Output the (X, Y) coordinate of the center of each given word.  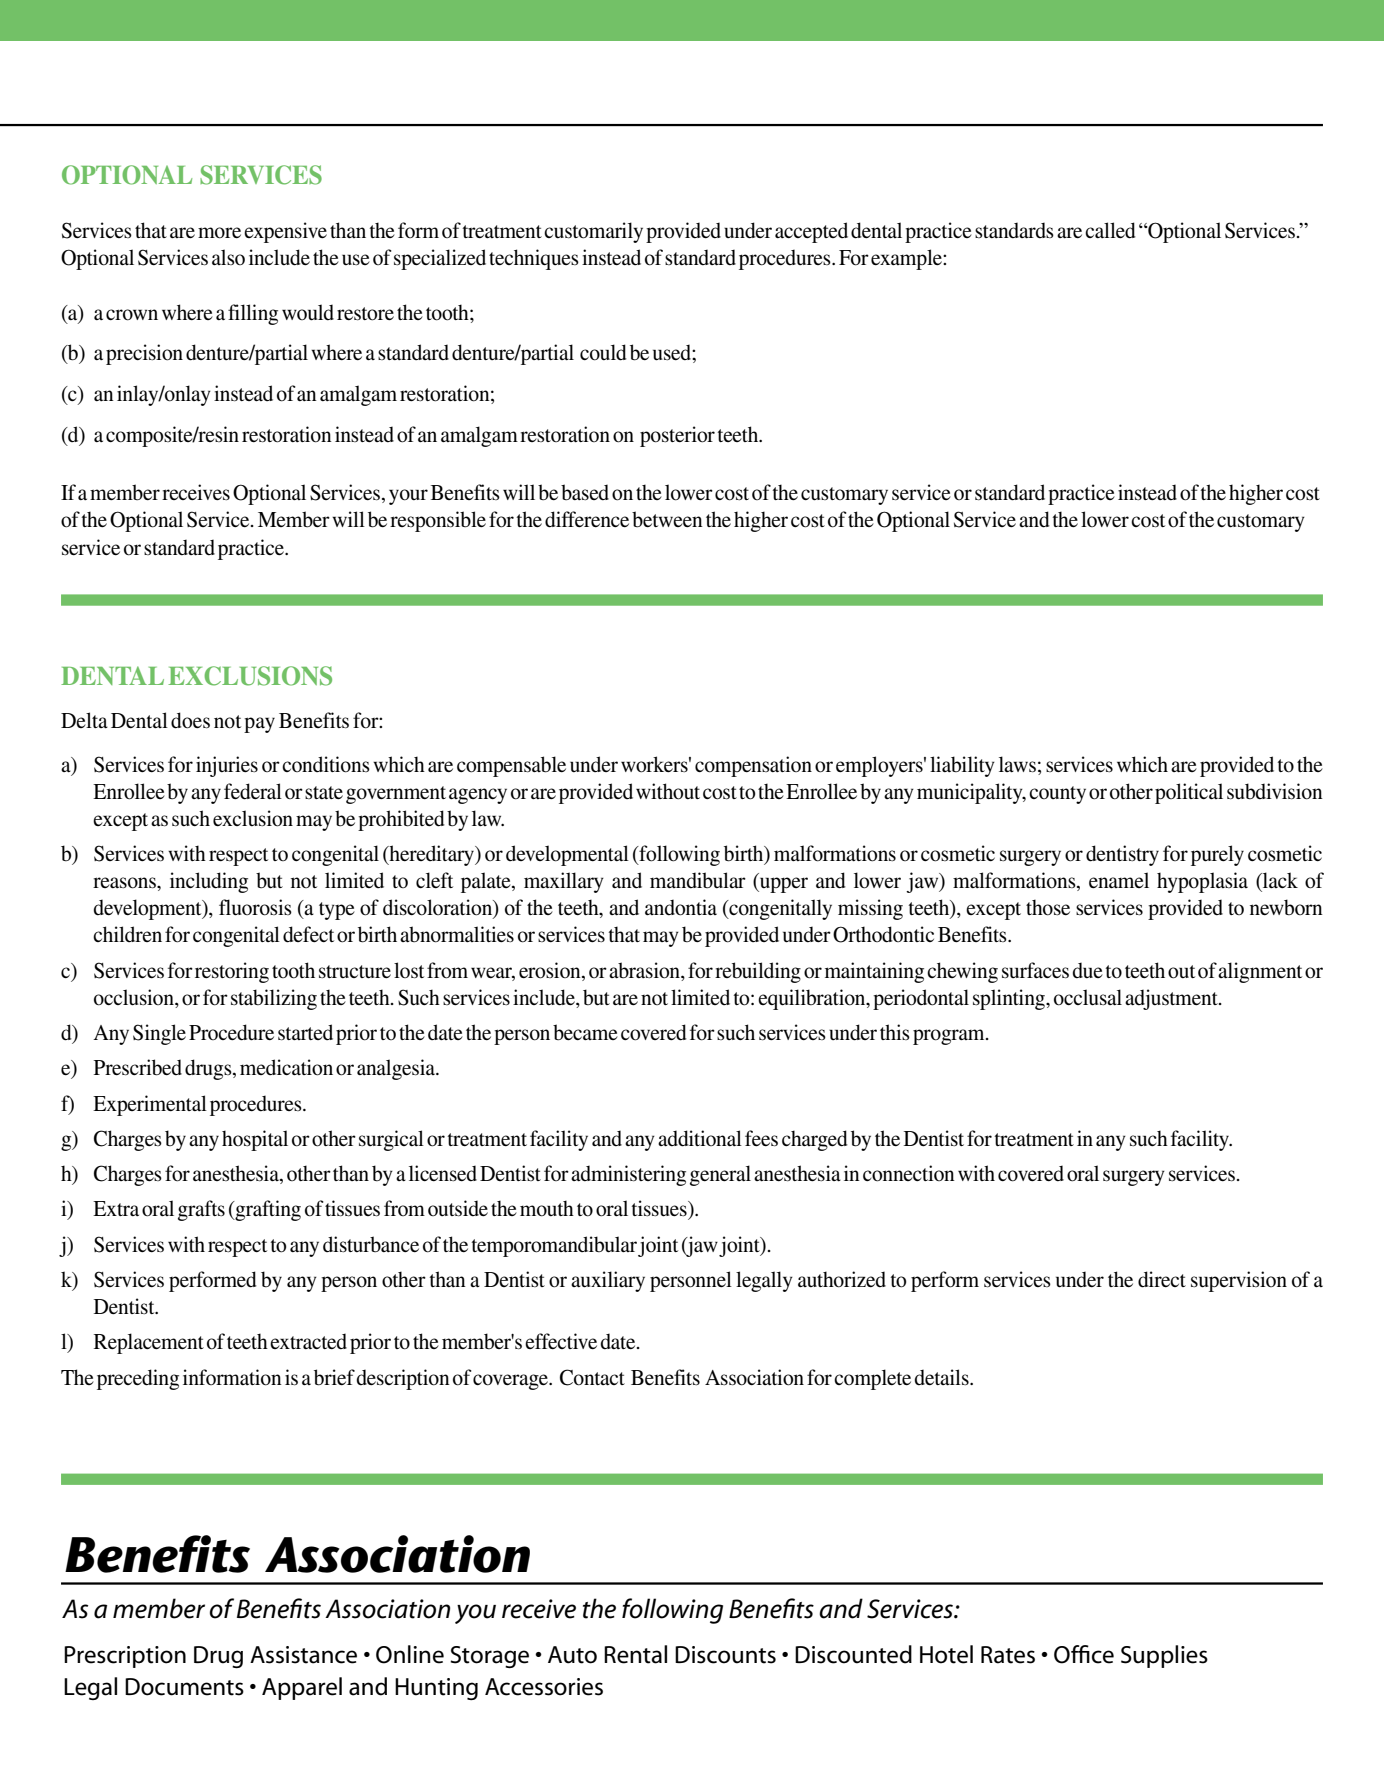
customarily (593, 232)
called (1110, 230)
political (1189, 793)
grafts (201, 1210)
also (228, 257)
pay (259, 725)
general (720, 1175)
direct (1162, 1279)
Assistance (303, 1655)
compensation (753, 766)
